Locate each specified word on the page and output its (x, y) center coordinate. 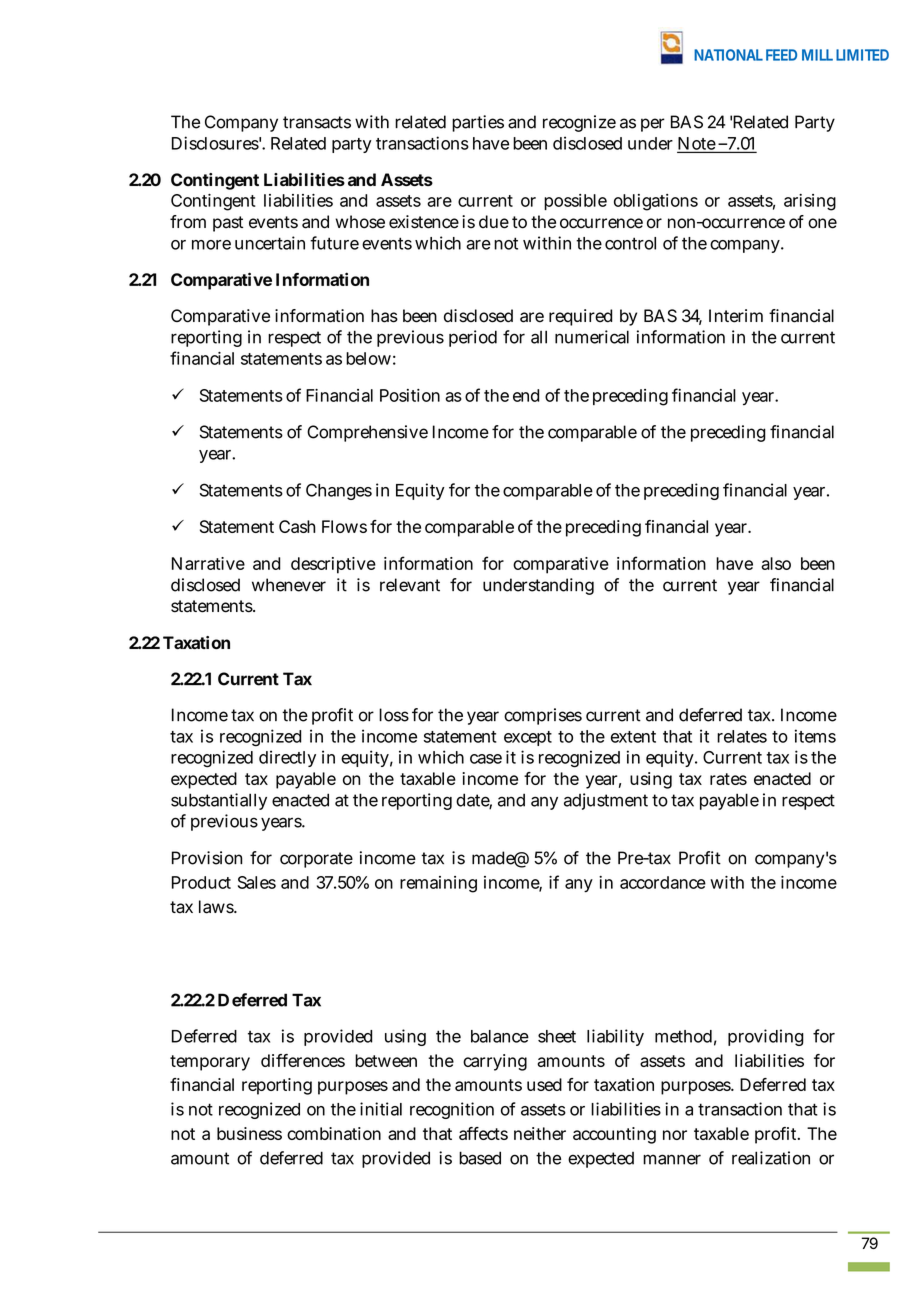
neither (540, 1133)
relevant (410, 585)
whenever (289, 585)
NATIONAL (728, 55)
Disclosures (215, 143)
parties (478, 123)
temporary (210, 1063)
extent (633, 737)
